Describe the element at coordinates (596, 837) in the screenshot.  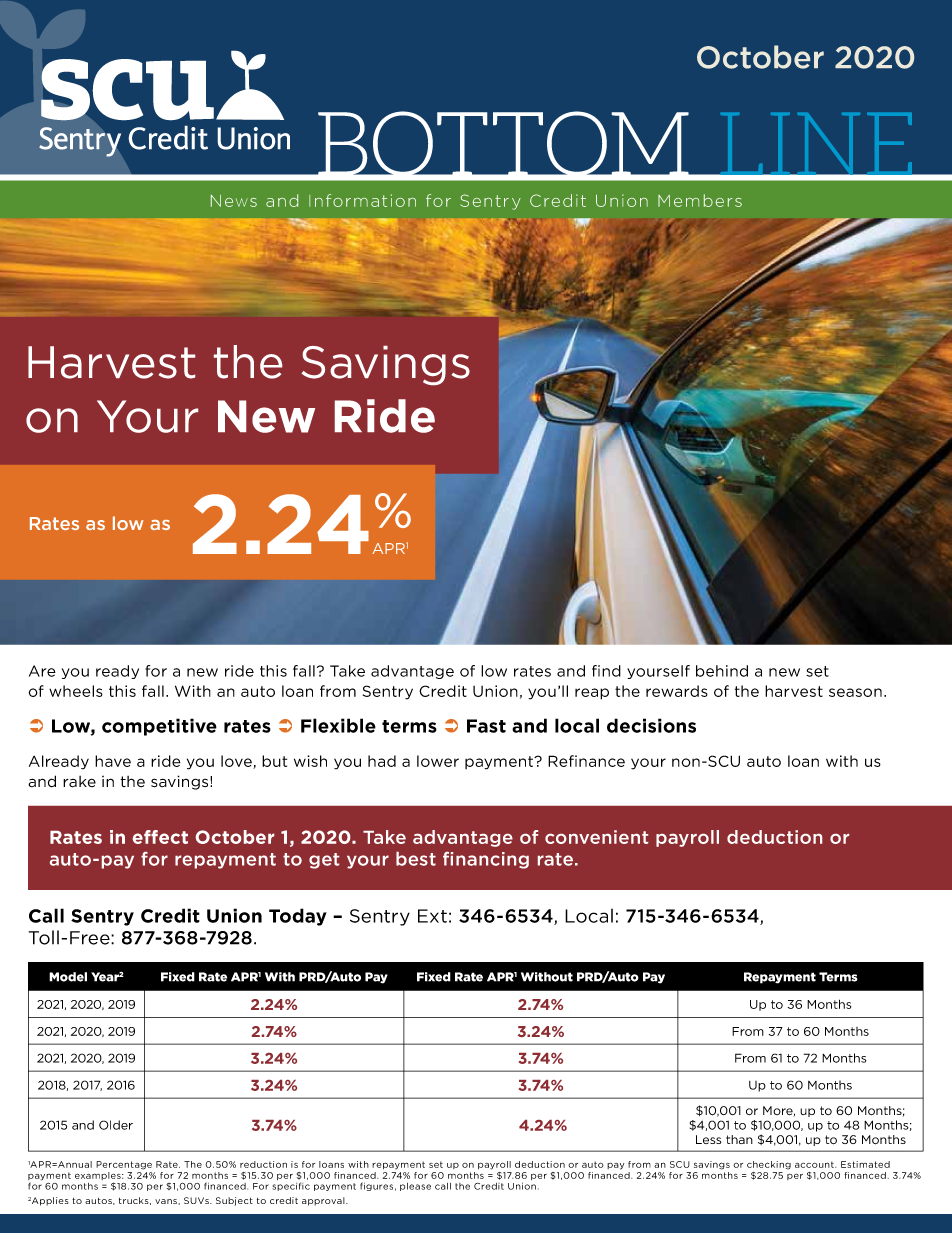
I see `convenient` at that location.
